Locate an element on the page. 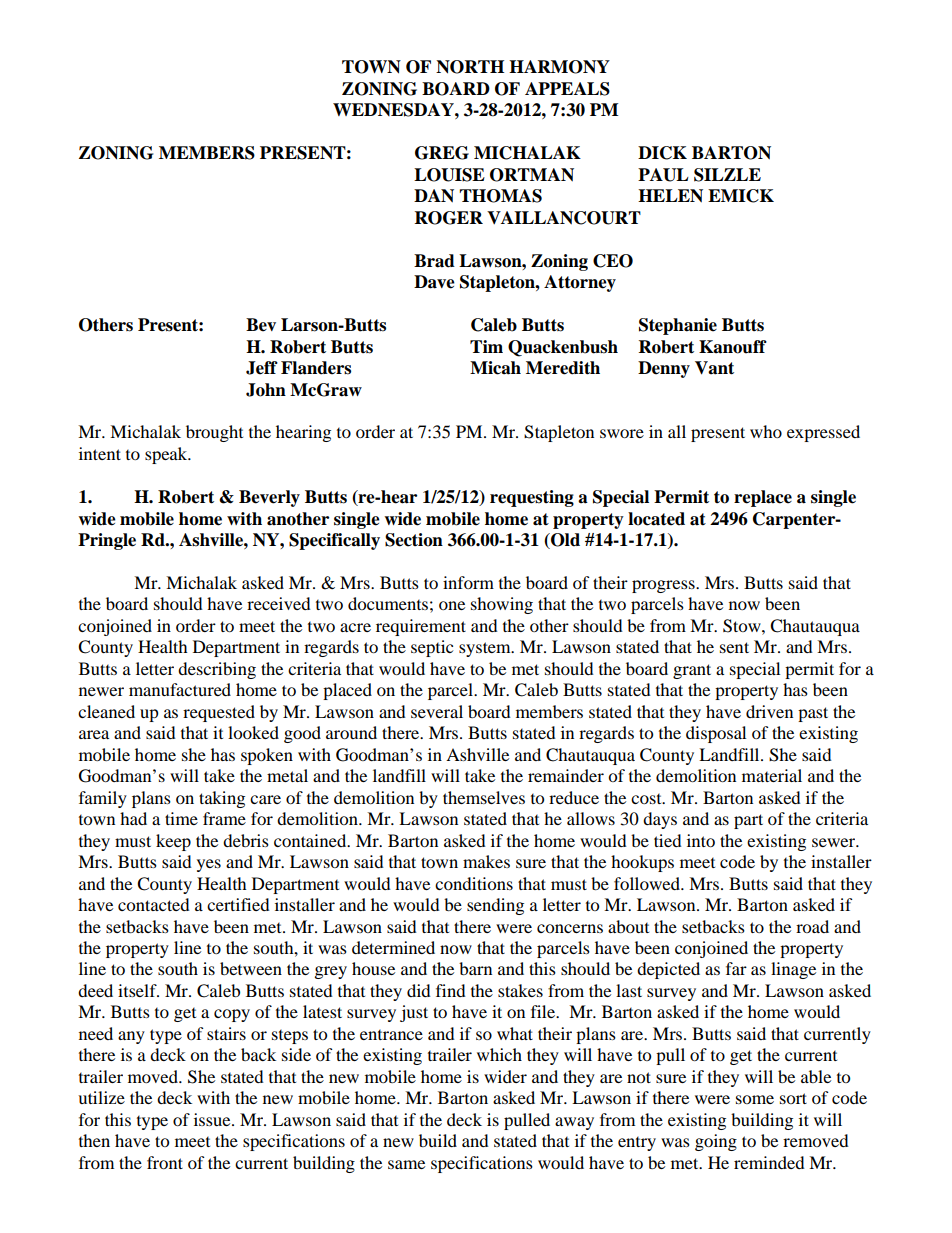 The width and height of the image is (952, 1233). Stephanie is located at coordinates (678, 326).
